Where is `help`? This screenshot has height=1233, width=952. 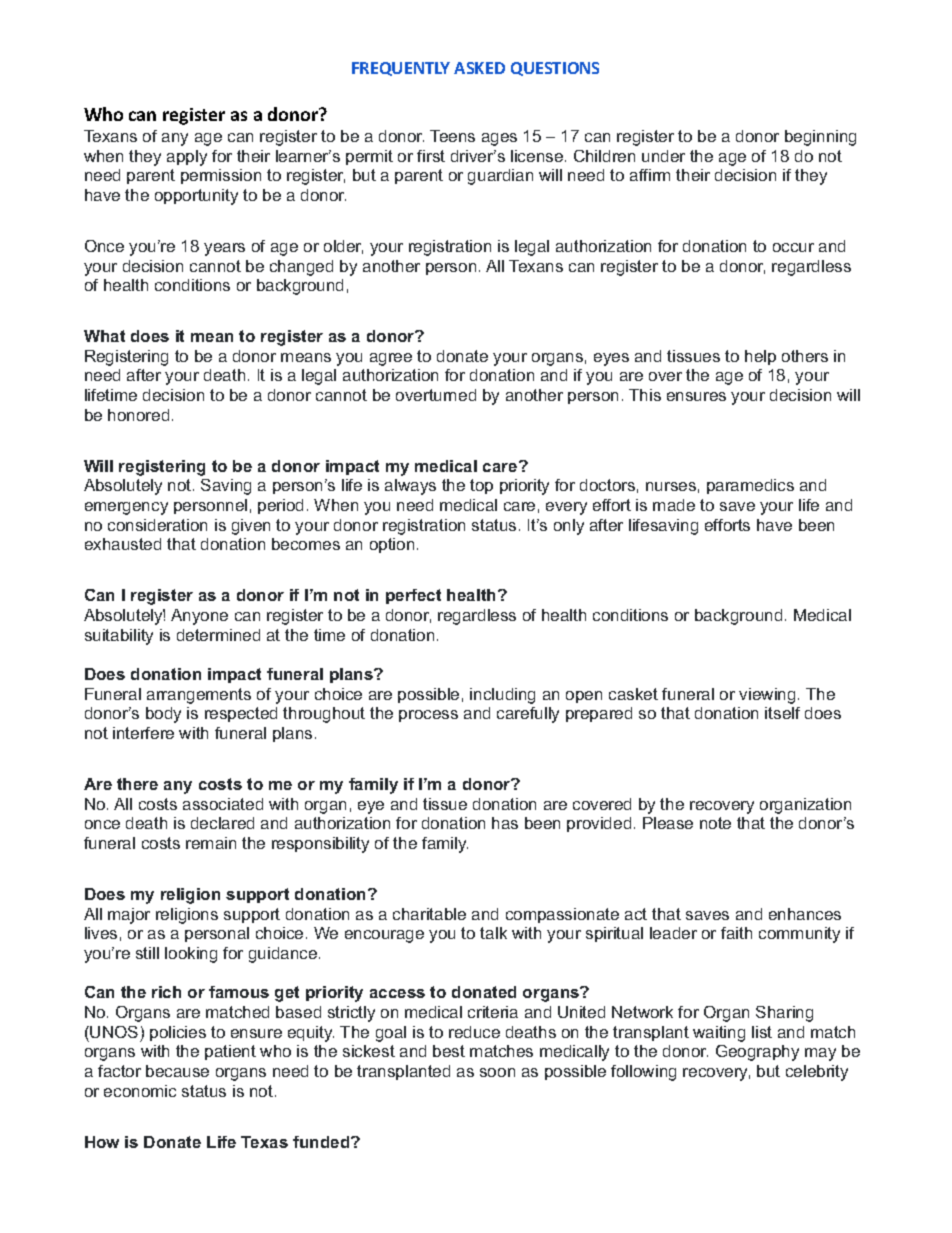 help is located at coordinates (760, 357).
